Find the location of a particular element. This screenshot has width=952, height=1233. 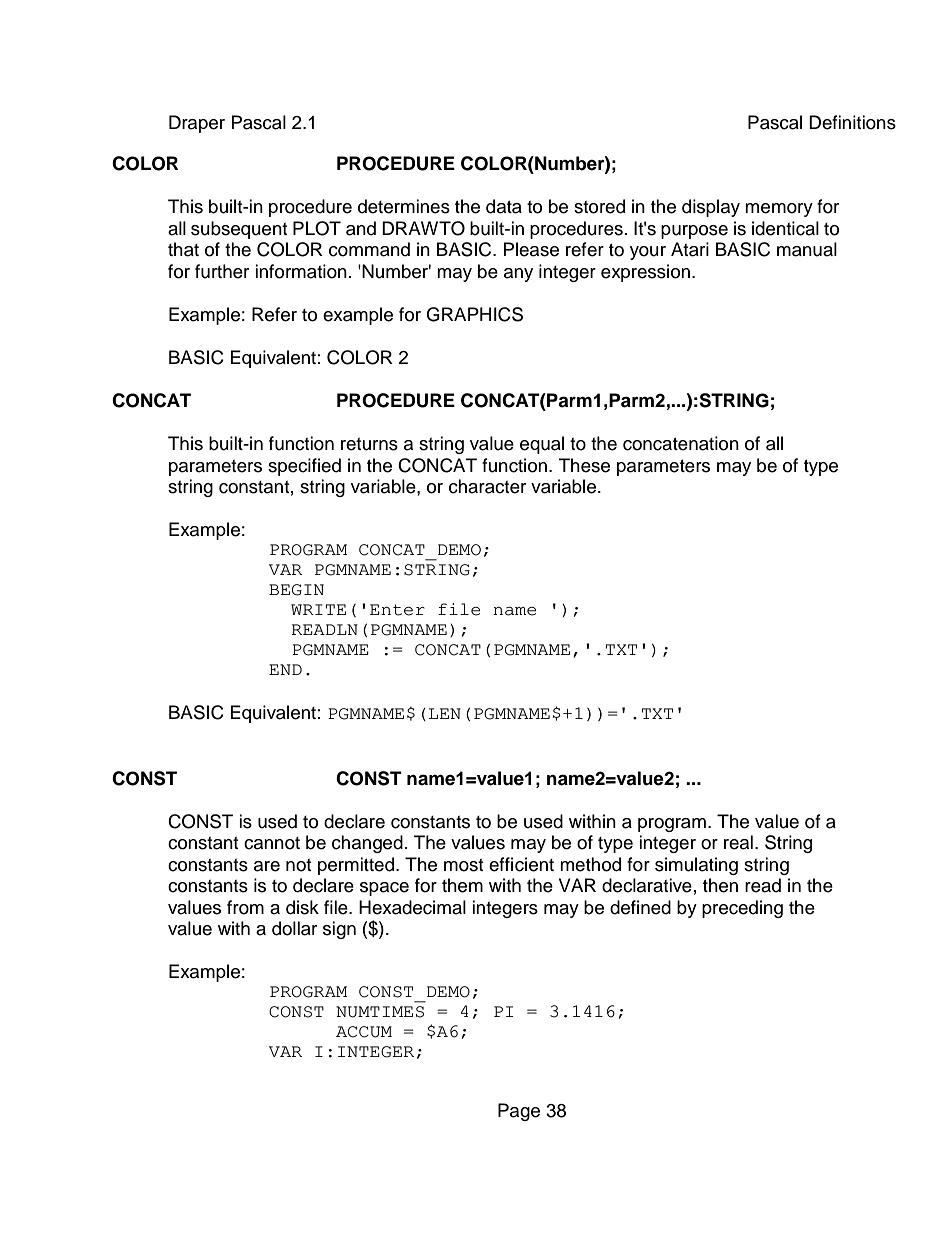

These is located at coordinates (584, 465).
